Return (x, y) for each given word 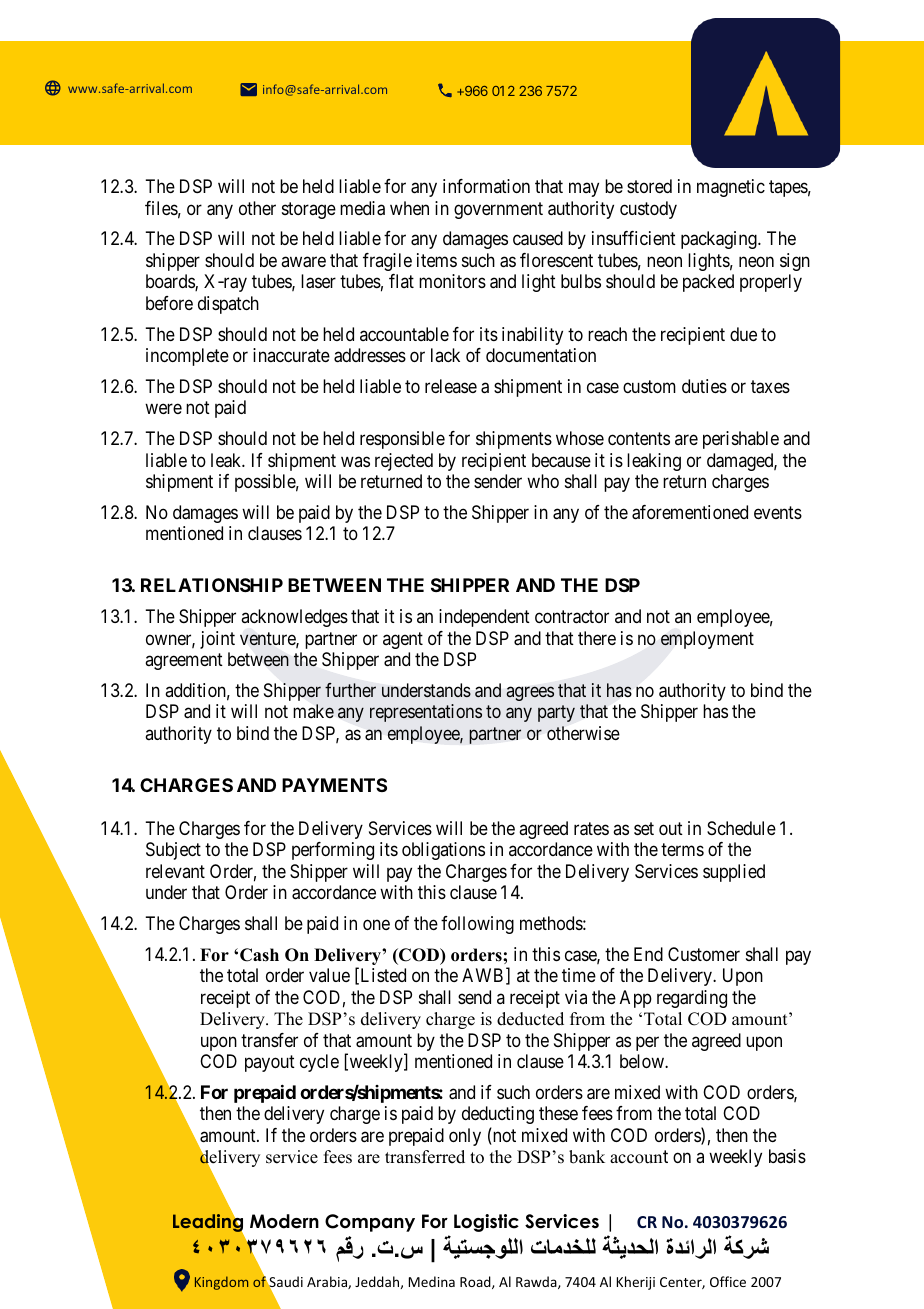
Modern (284, 1221)
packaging (720, 240)
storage (309, 210)
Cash (259, 955)
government (498, 210)
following (477, 925)
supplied (734, 873)
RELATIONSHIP (212, 585)
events (778, 512)
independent (484, 618)
